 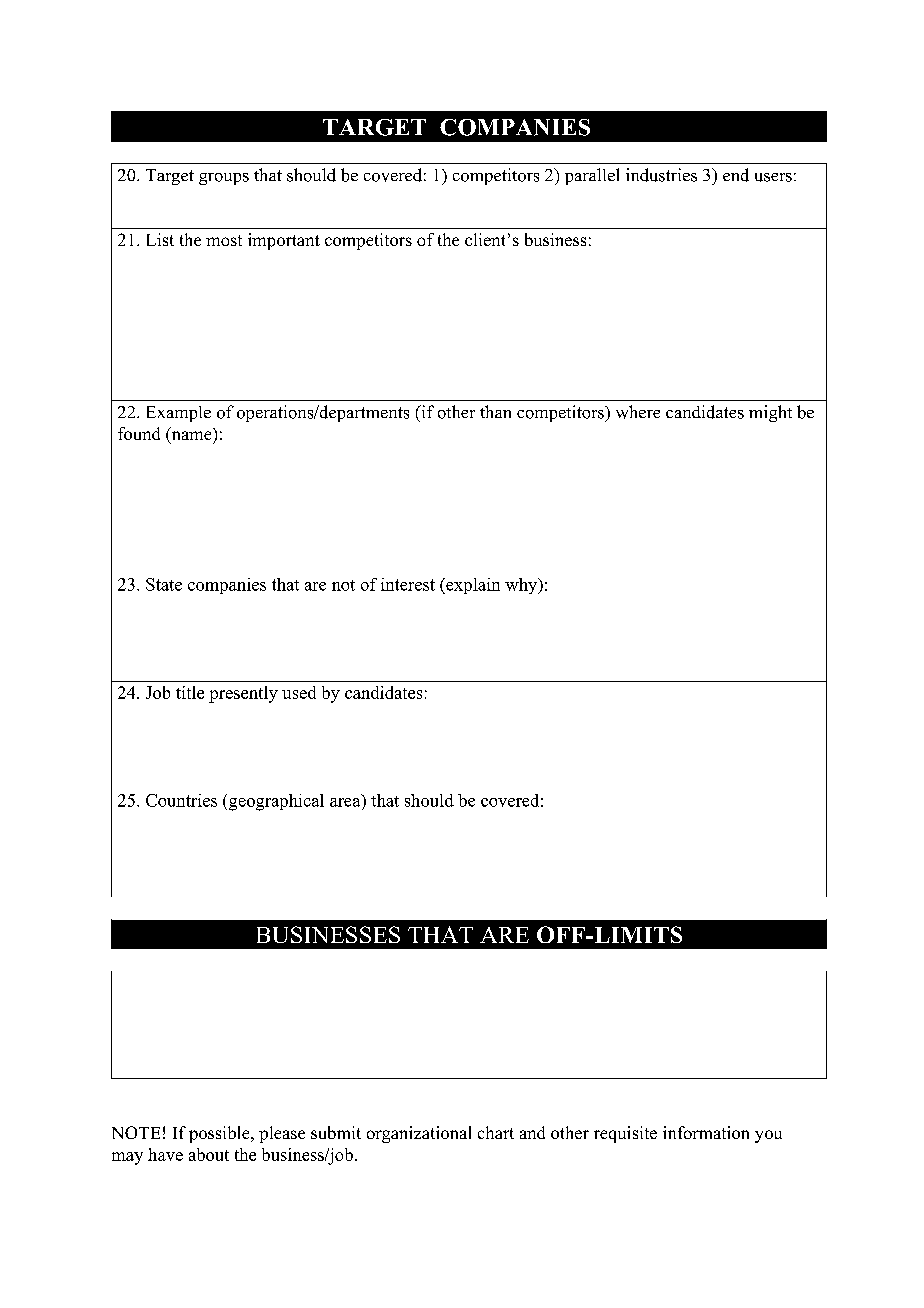 What do you see at coordinates (190, 692) in the screenshot?
I see `title` at bounding box center [190, 692].
